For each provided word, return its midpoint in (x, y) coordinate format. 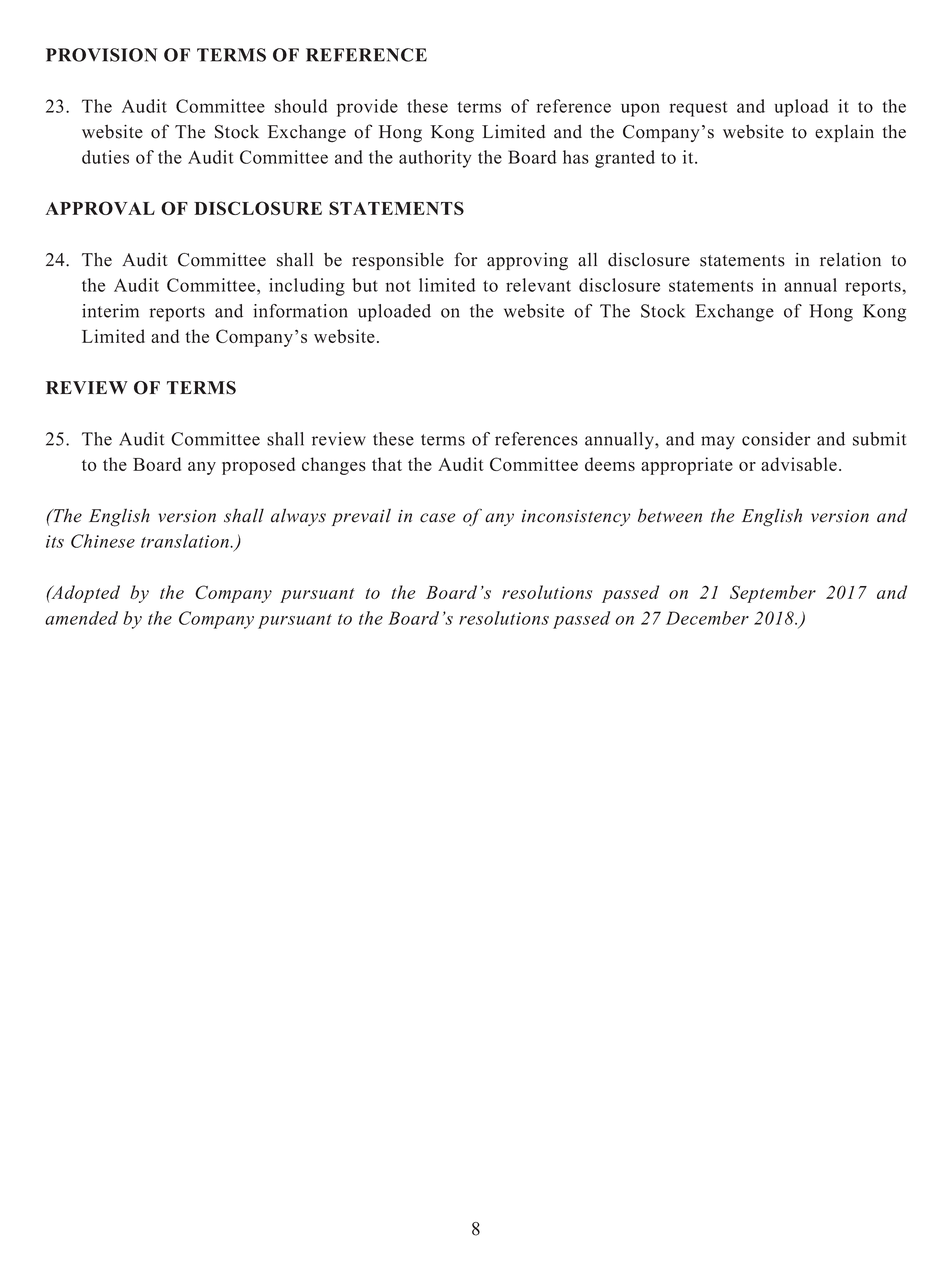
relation (850, 259)
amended (81, 618)
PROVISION (102, 55)
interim (110, 311)
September (773, 594)
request (698, 109)
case (437, 518)
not (398, 286)
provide (367, 108)
